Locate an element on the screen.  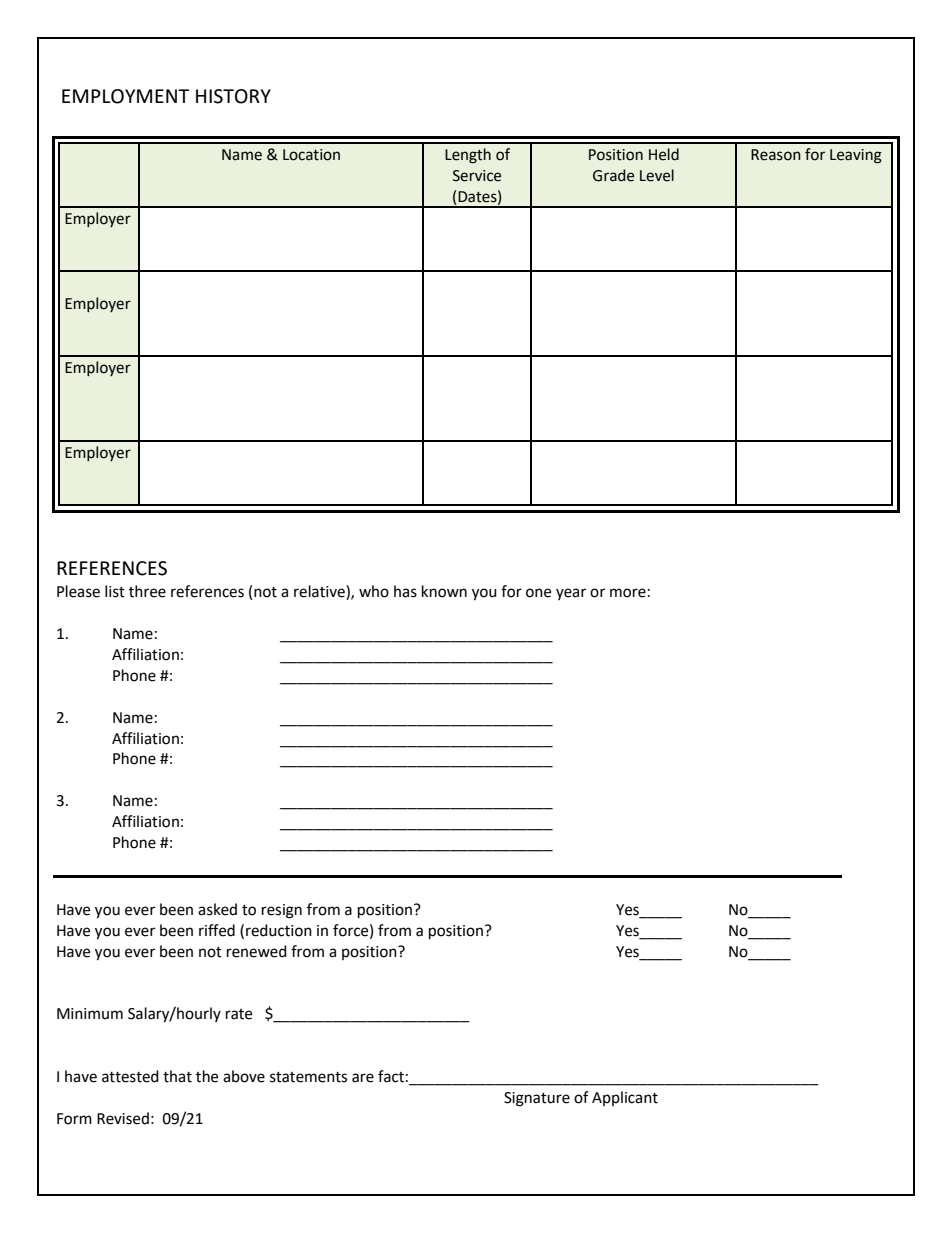
Length is located at coordinates (468, 156).
